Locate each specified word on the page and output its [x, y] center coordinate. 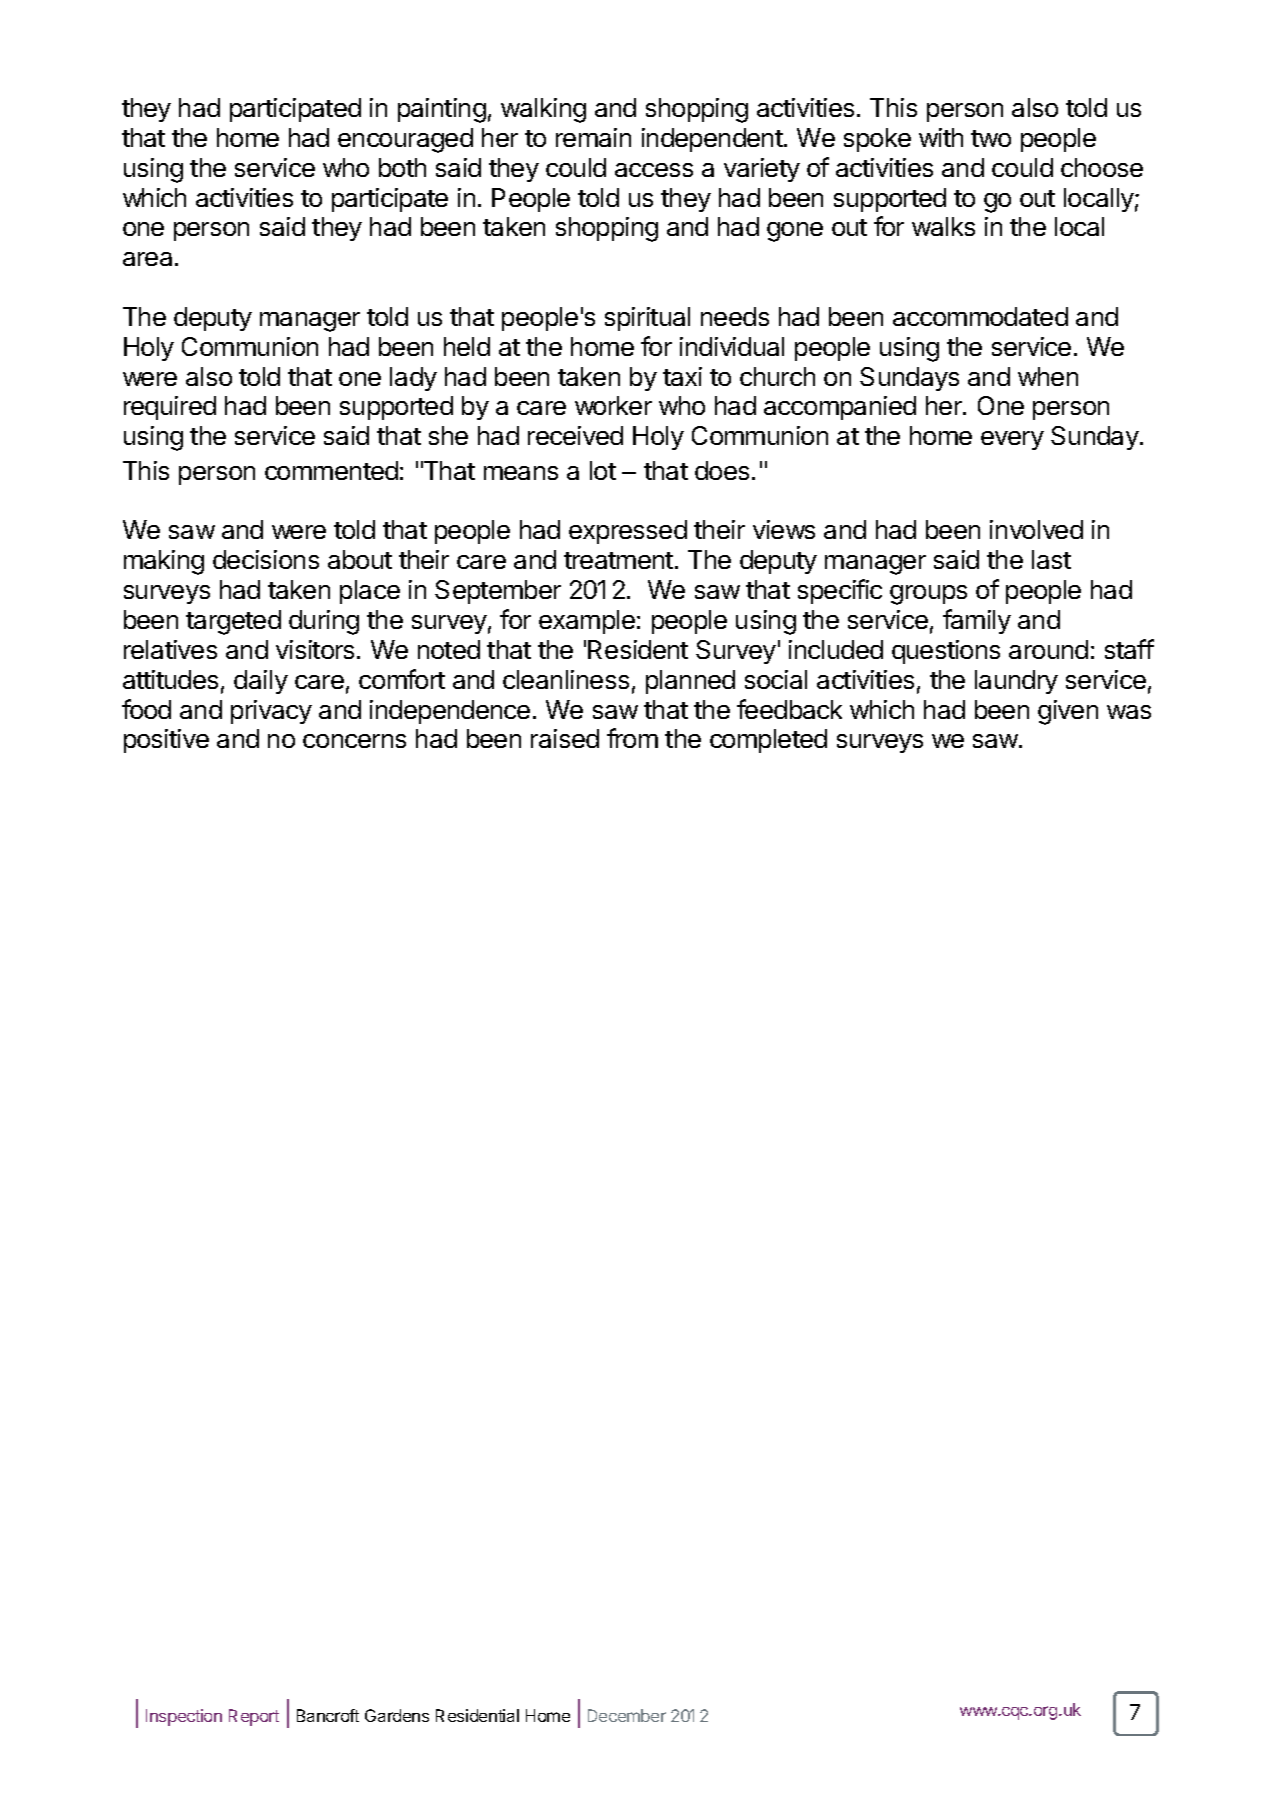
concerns [354, 741]
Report [254, 1717]
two [991, 138]
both [402, 167]
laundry [1016, 682]
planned [690, 682]
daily [261, 682]
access [654, 170]
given [1068, 712]
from [632, 738]
